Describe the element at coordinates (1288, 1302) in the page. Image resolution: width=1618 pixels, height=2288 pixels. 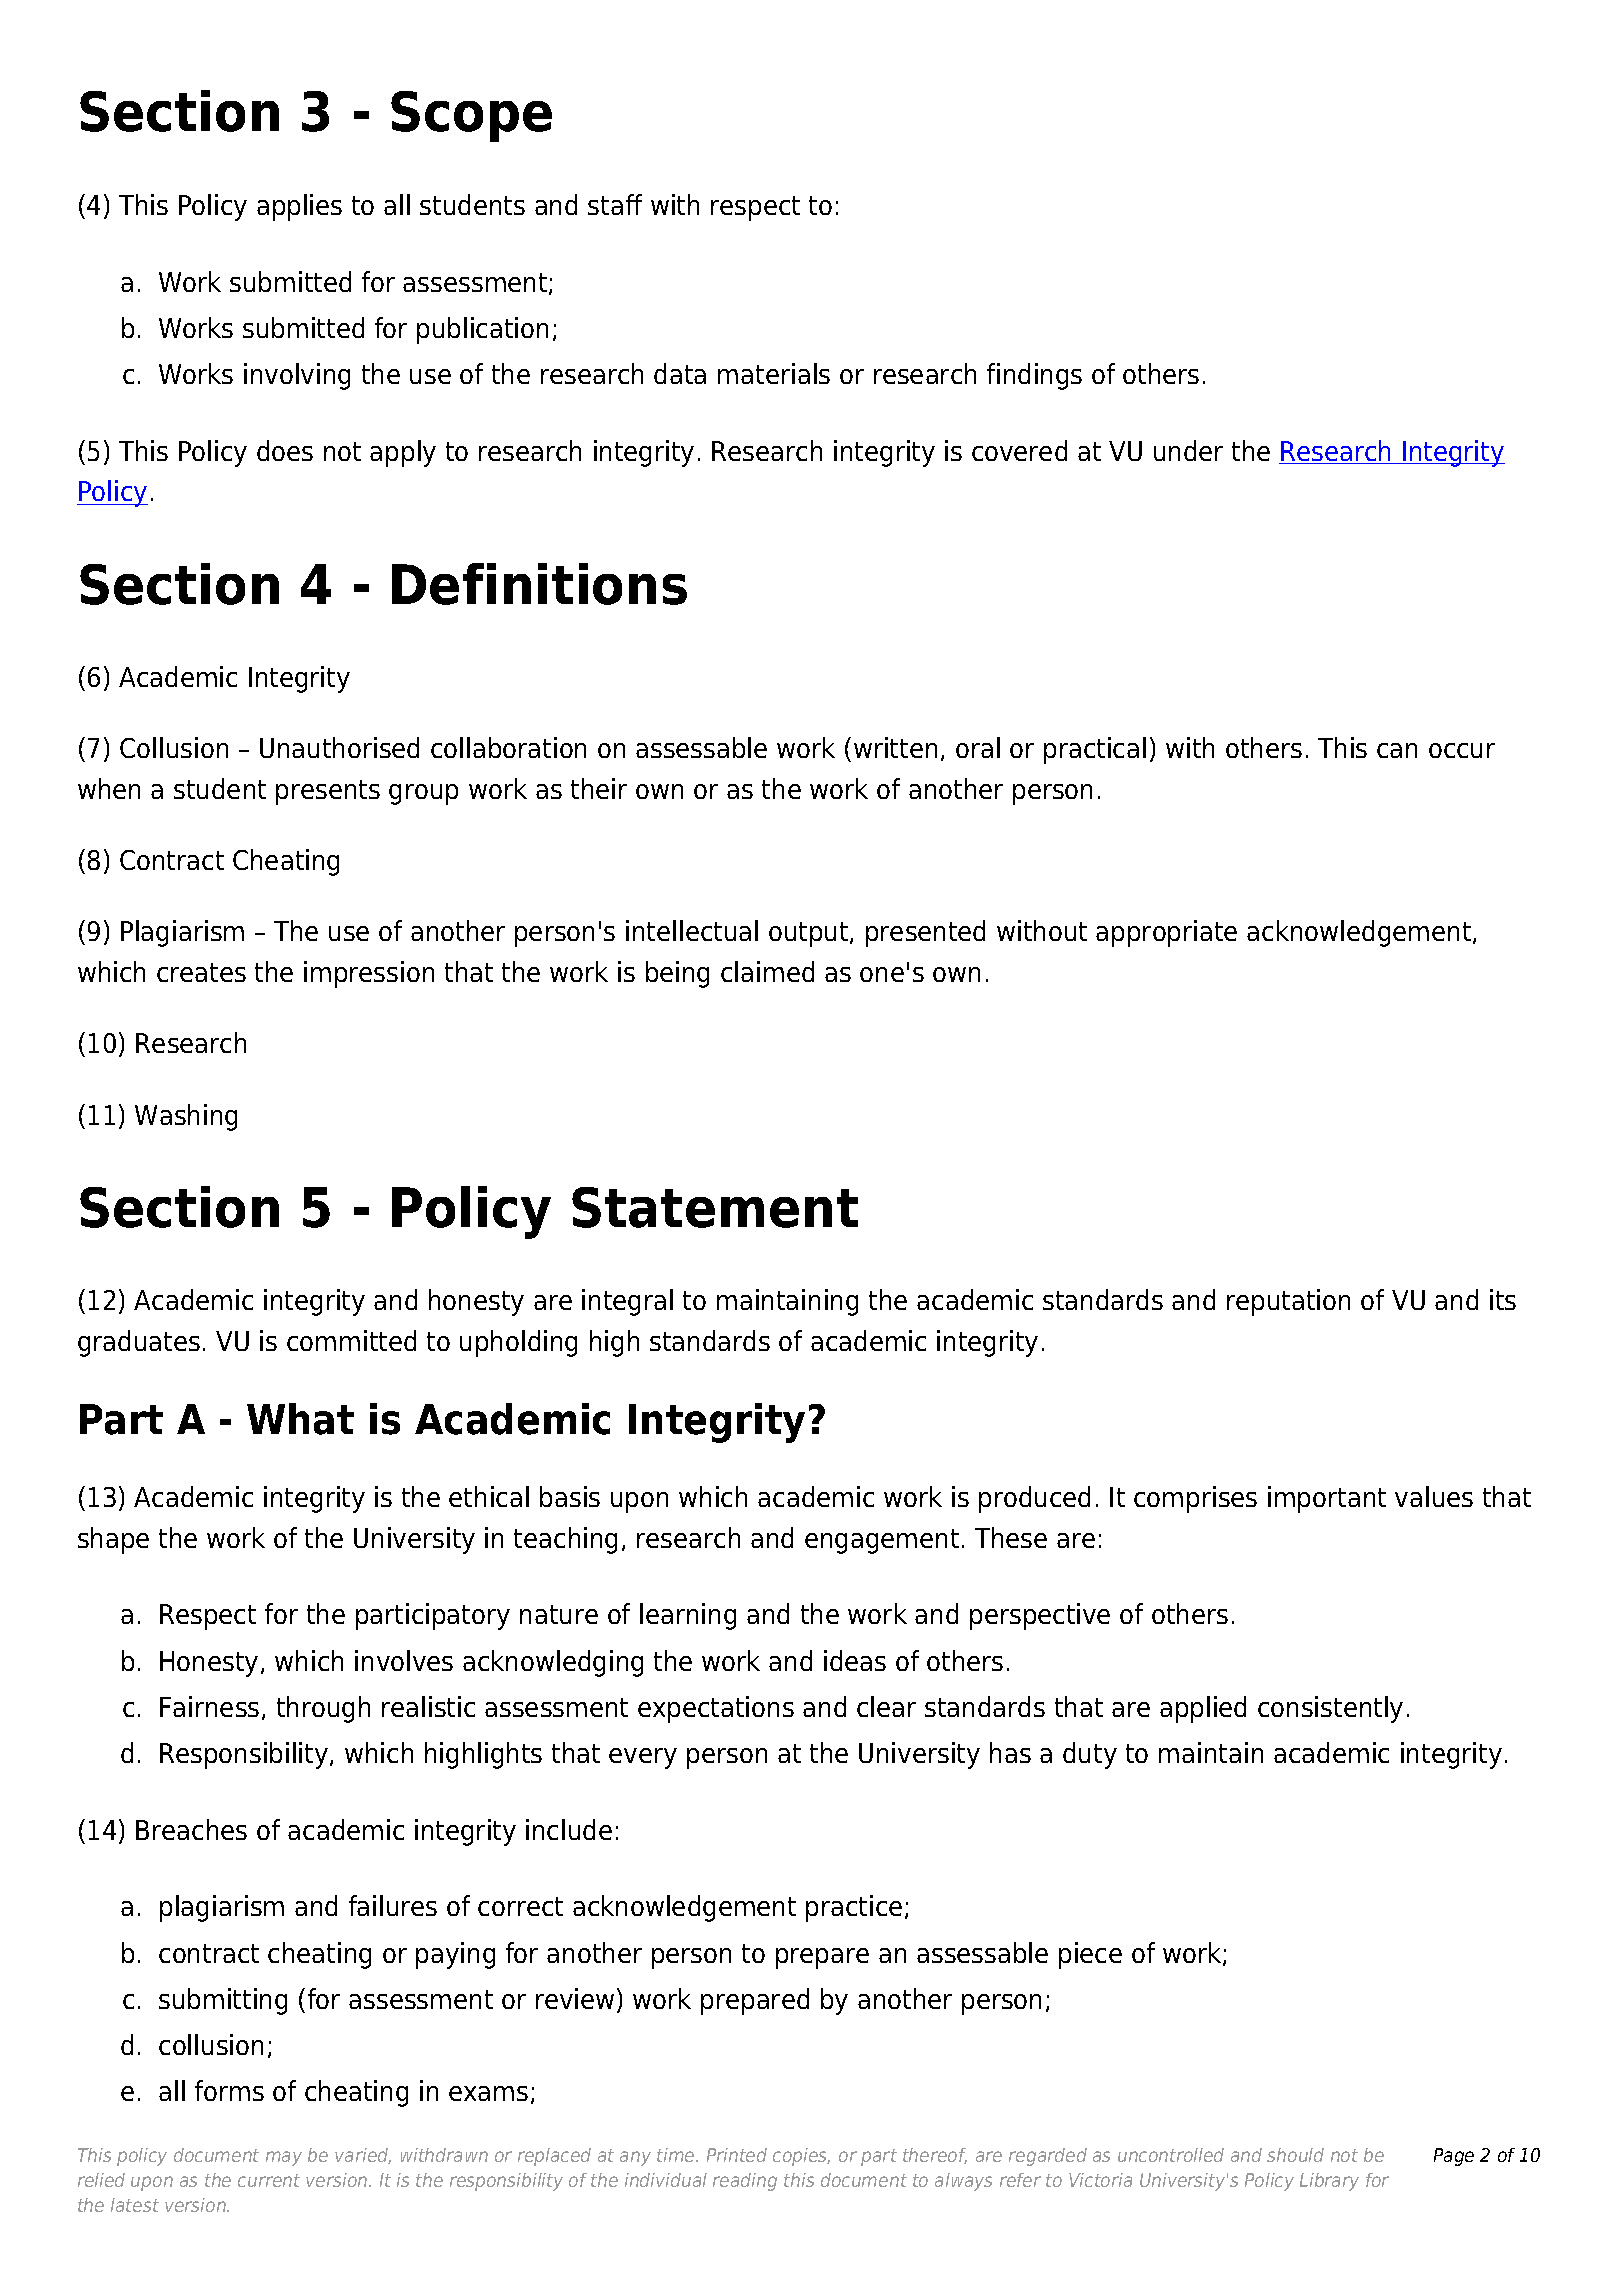
I see `reputation` at that location.
